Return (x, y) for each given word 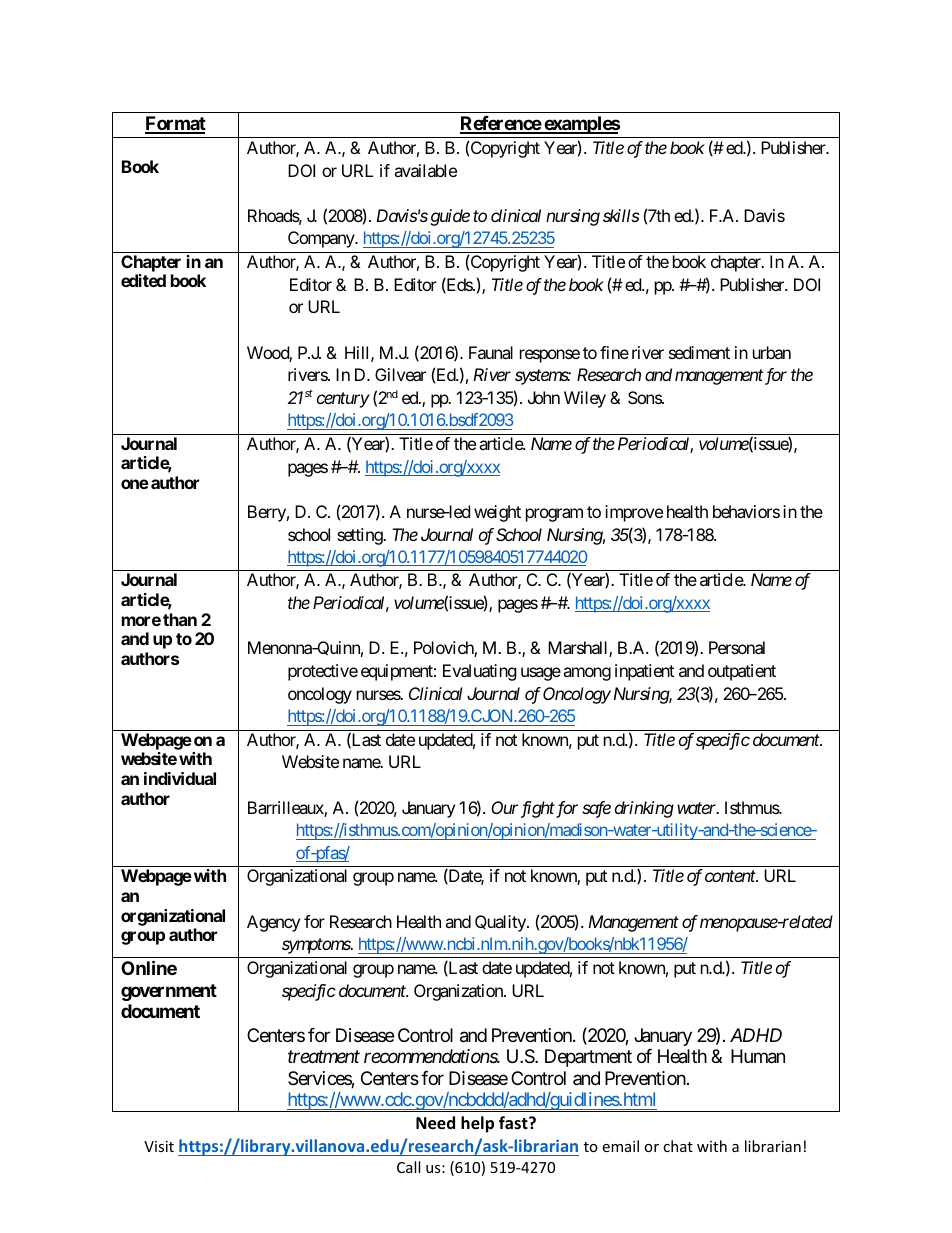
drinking (644, 809)
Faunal (491, 352)
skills (621, 215)
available (425, 170)
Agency (273, 923)
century (343, 400)
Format (175, 124)
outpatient (742, 672)
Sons (645, 397)
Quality (501, 923)
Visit (159, 1146)
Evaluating (480, 672)
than (180, 619)
